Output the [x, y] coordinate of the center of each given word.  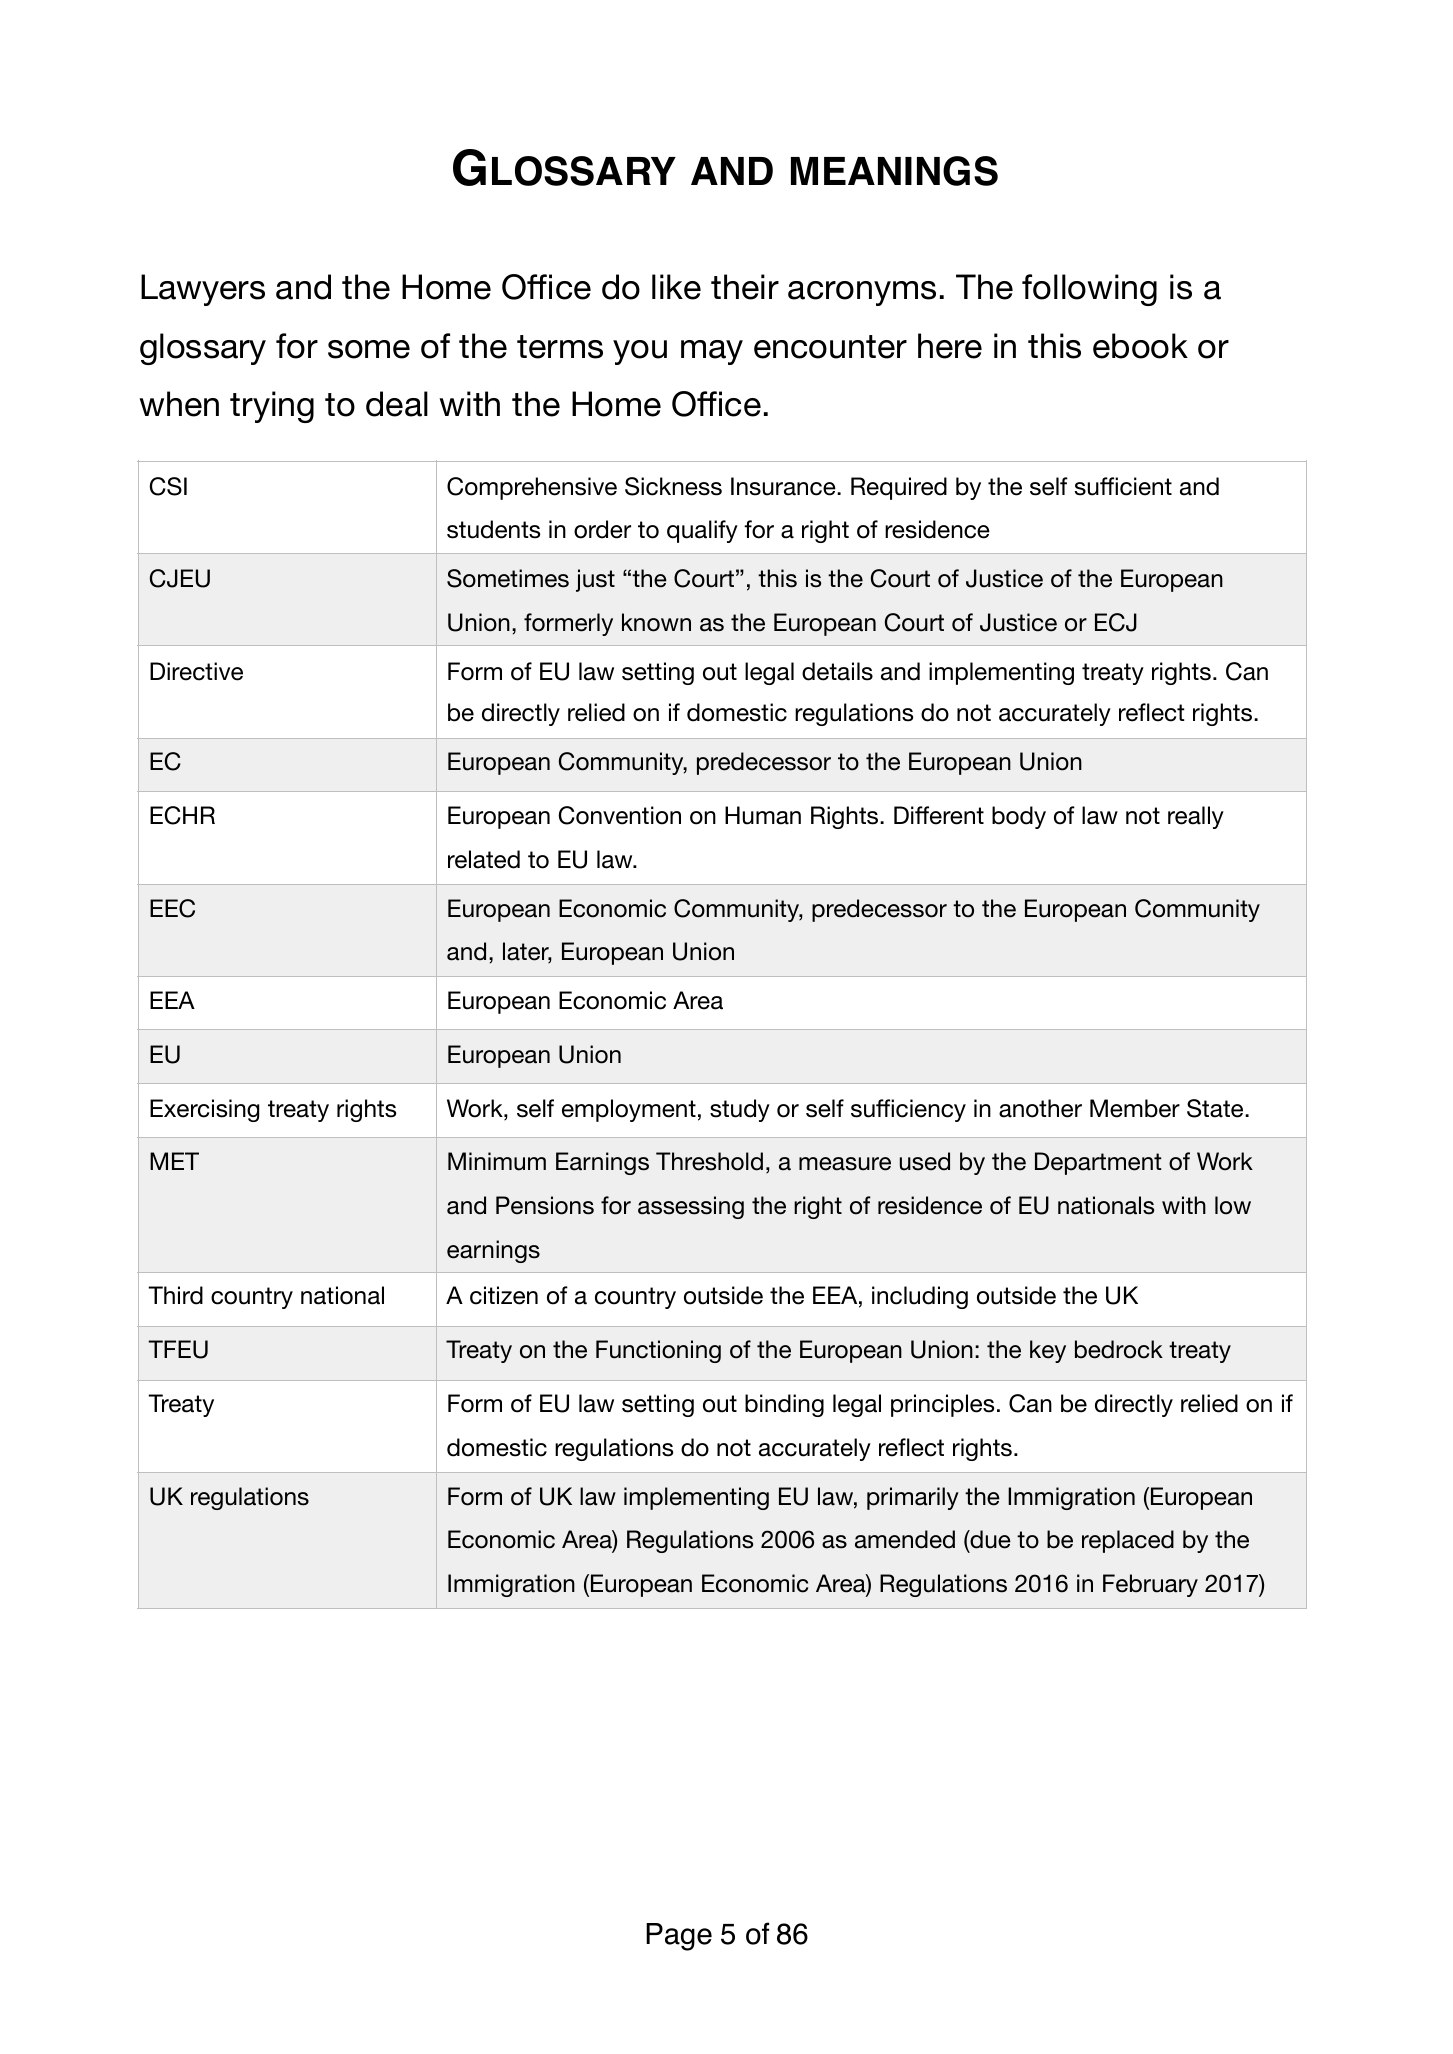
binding [784, 1405]
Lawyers [203, 290]
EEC [172, 908]
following [1089, 290]
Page [679, 1937]
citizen [504, 1295]
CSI [168, 486]
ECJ [1116, 622]
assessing [691, 1207]
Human [763, 815]
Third [175, 1295]
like [676, 287]
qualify [702, 531]
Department [1098, 1163]
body [1019, 817]
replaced [1128, 1541]
